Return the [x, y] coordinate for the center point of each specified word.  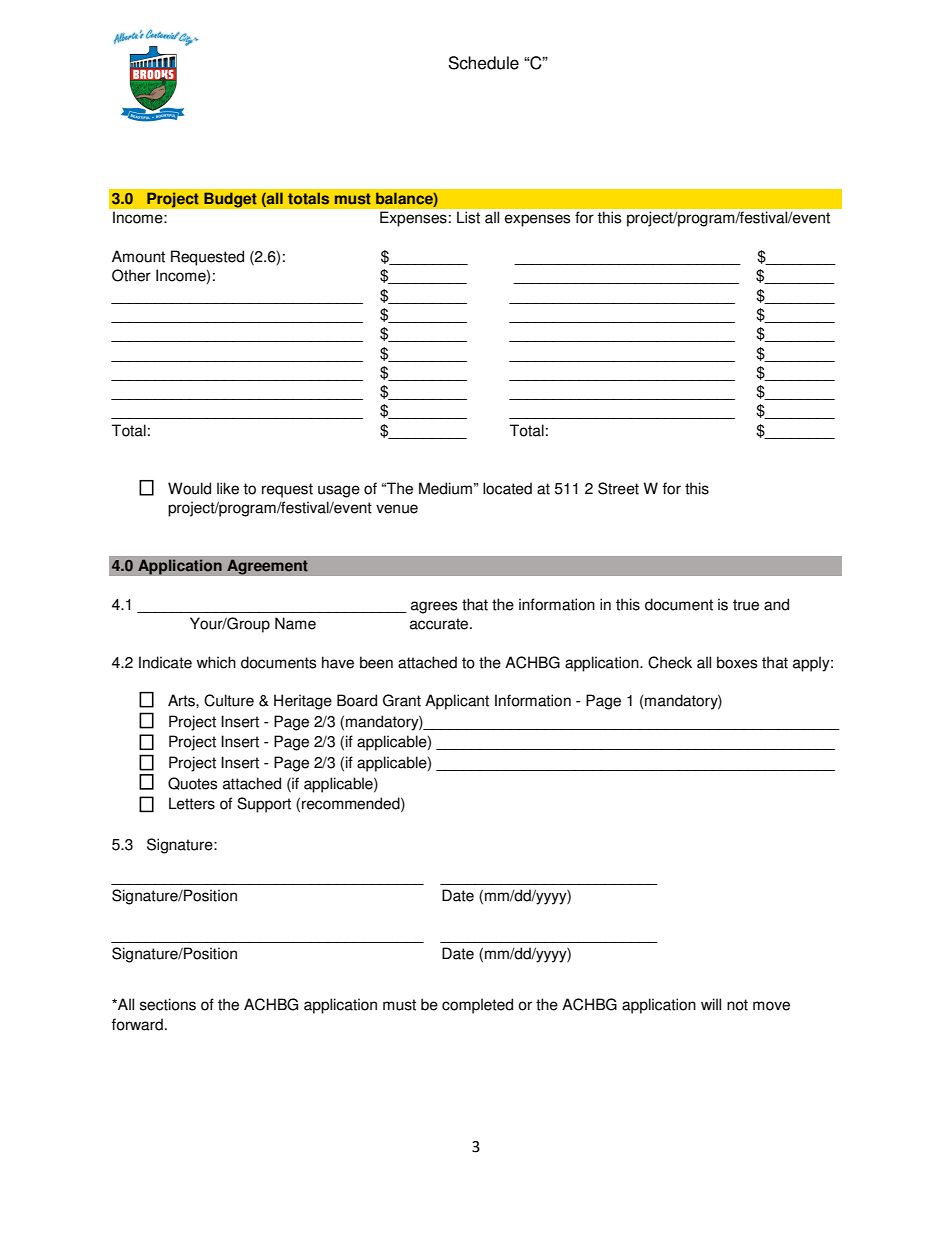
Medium [445, 488]
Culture [229, 700]
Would [189, 488]
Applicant [457, 702]
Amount [138, 256]
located [507, 488]
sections [168, 1004]
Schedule [483, 63]
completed [477, 1006]
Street [618, 488]
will [711, 1004]
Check [670, 662]
